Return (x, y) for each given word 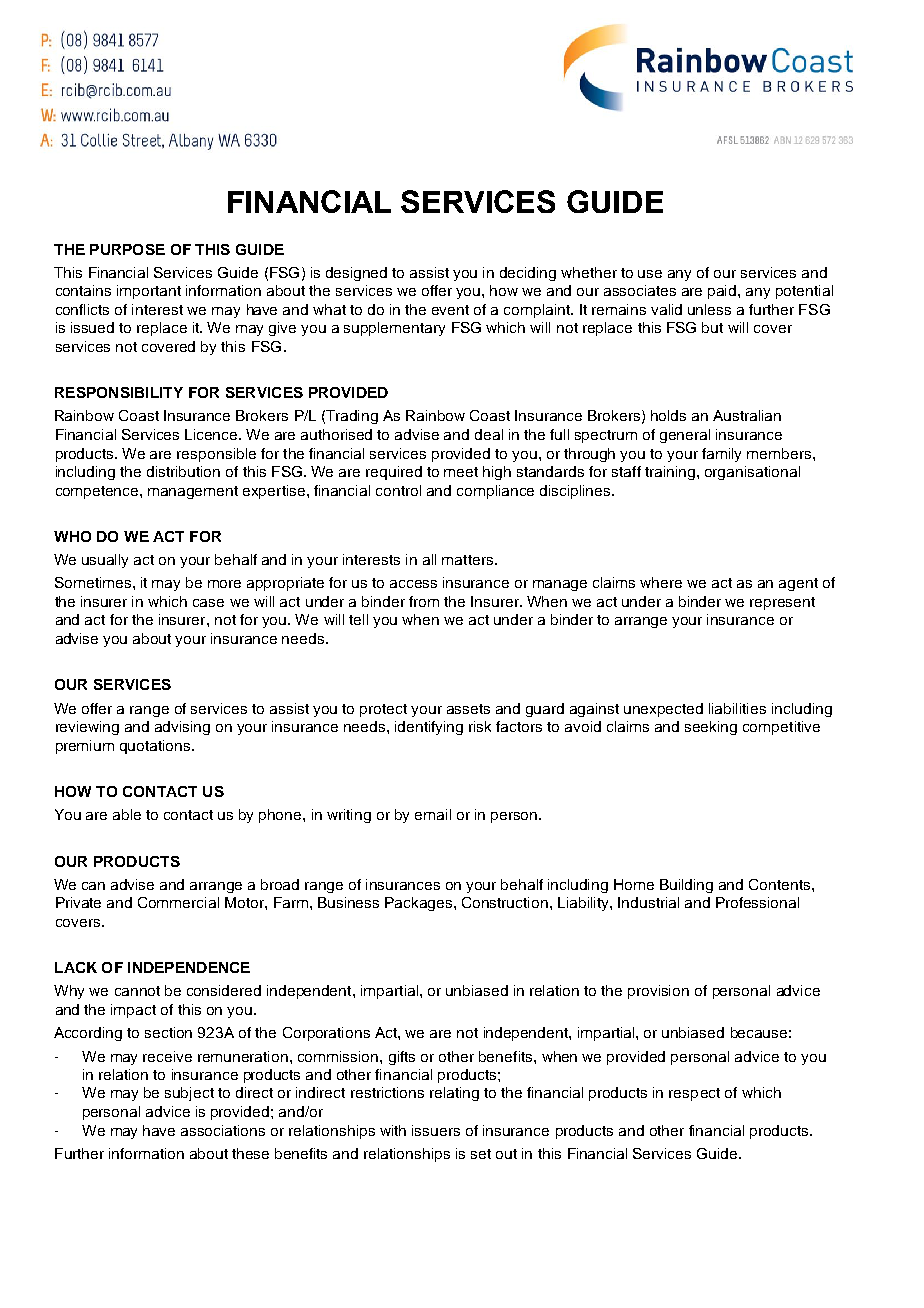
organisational (752, 473)
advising (182, 728)
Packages (420, 904)
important (149, 292)
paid (723, 292)
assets (468, 709)
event (450, 310)
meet (461, 472)
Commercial (178, 902)
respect (694, 1094)
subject (189, 1094)
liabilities (737, 708)
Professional (757, 902)
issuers (436, 1130)
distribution (183, 471)
